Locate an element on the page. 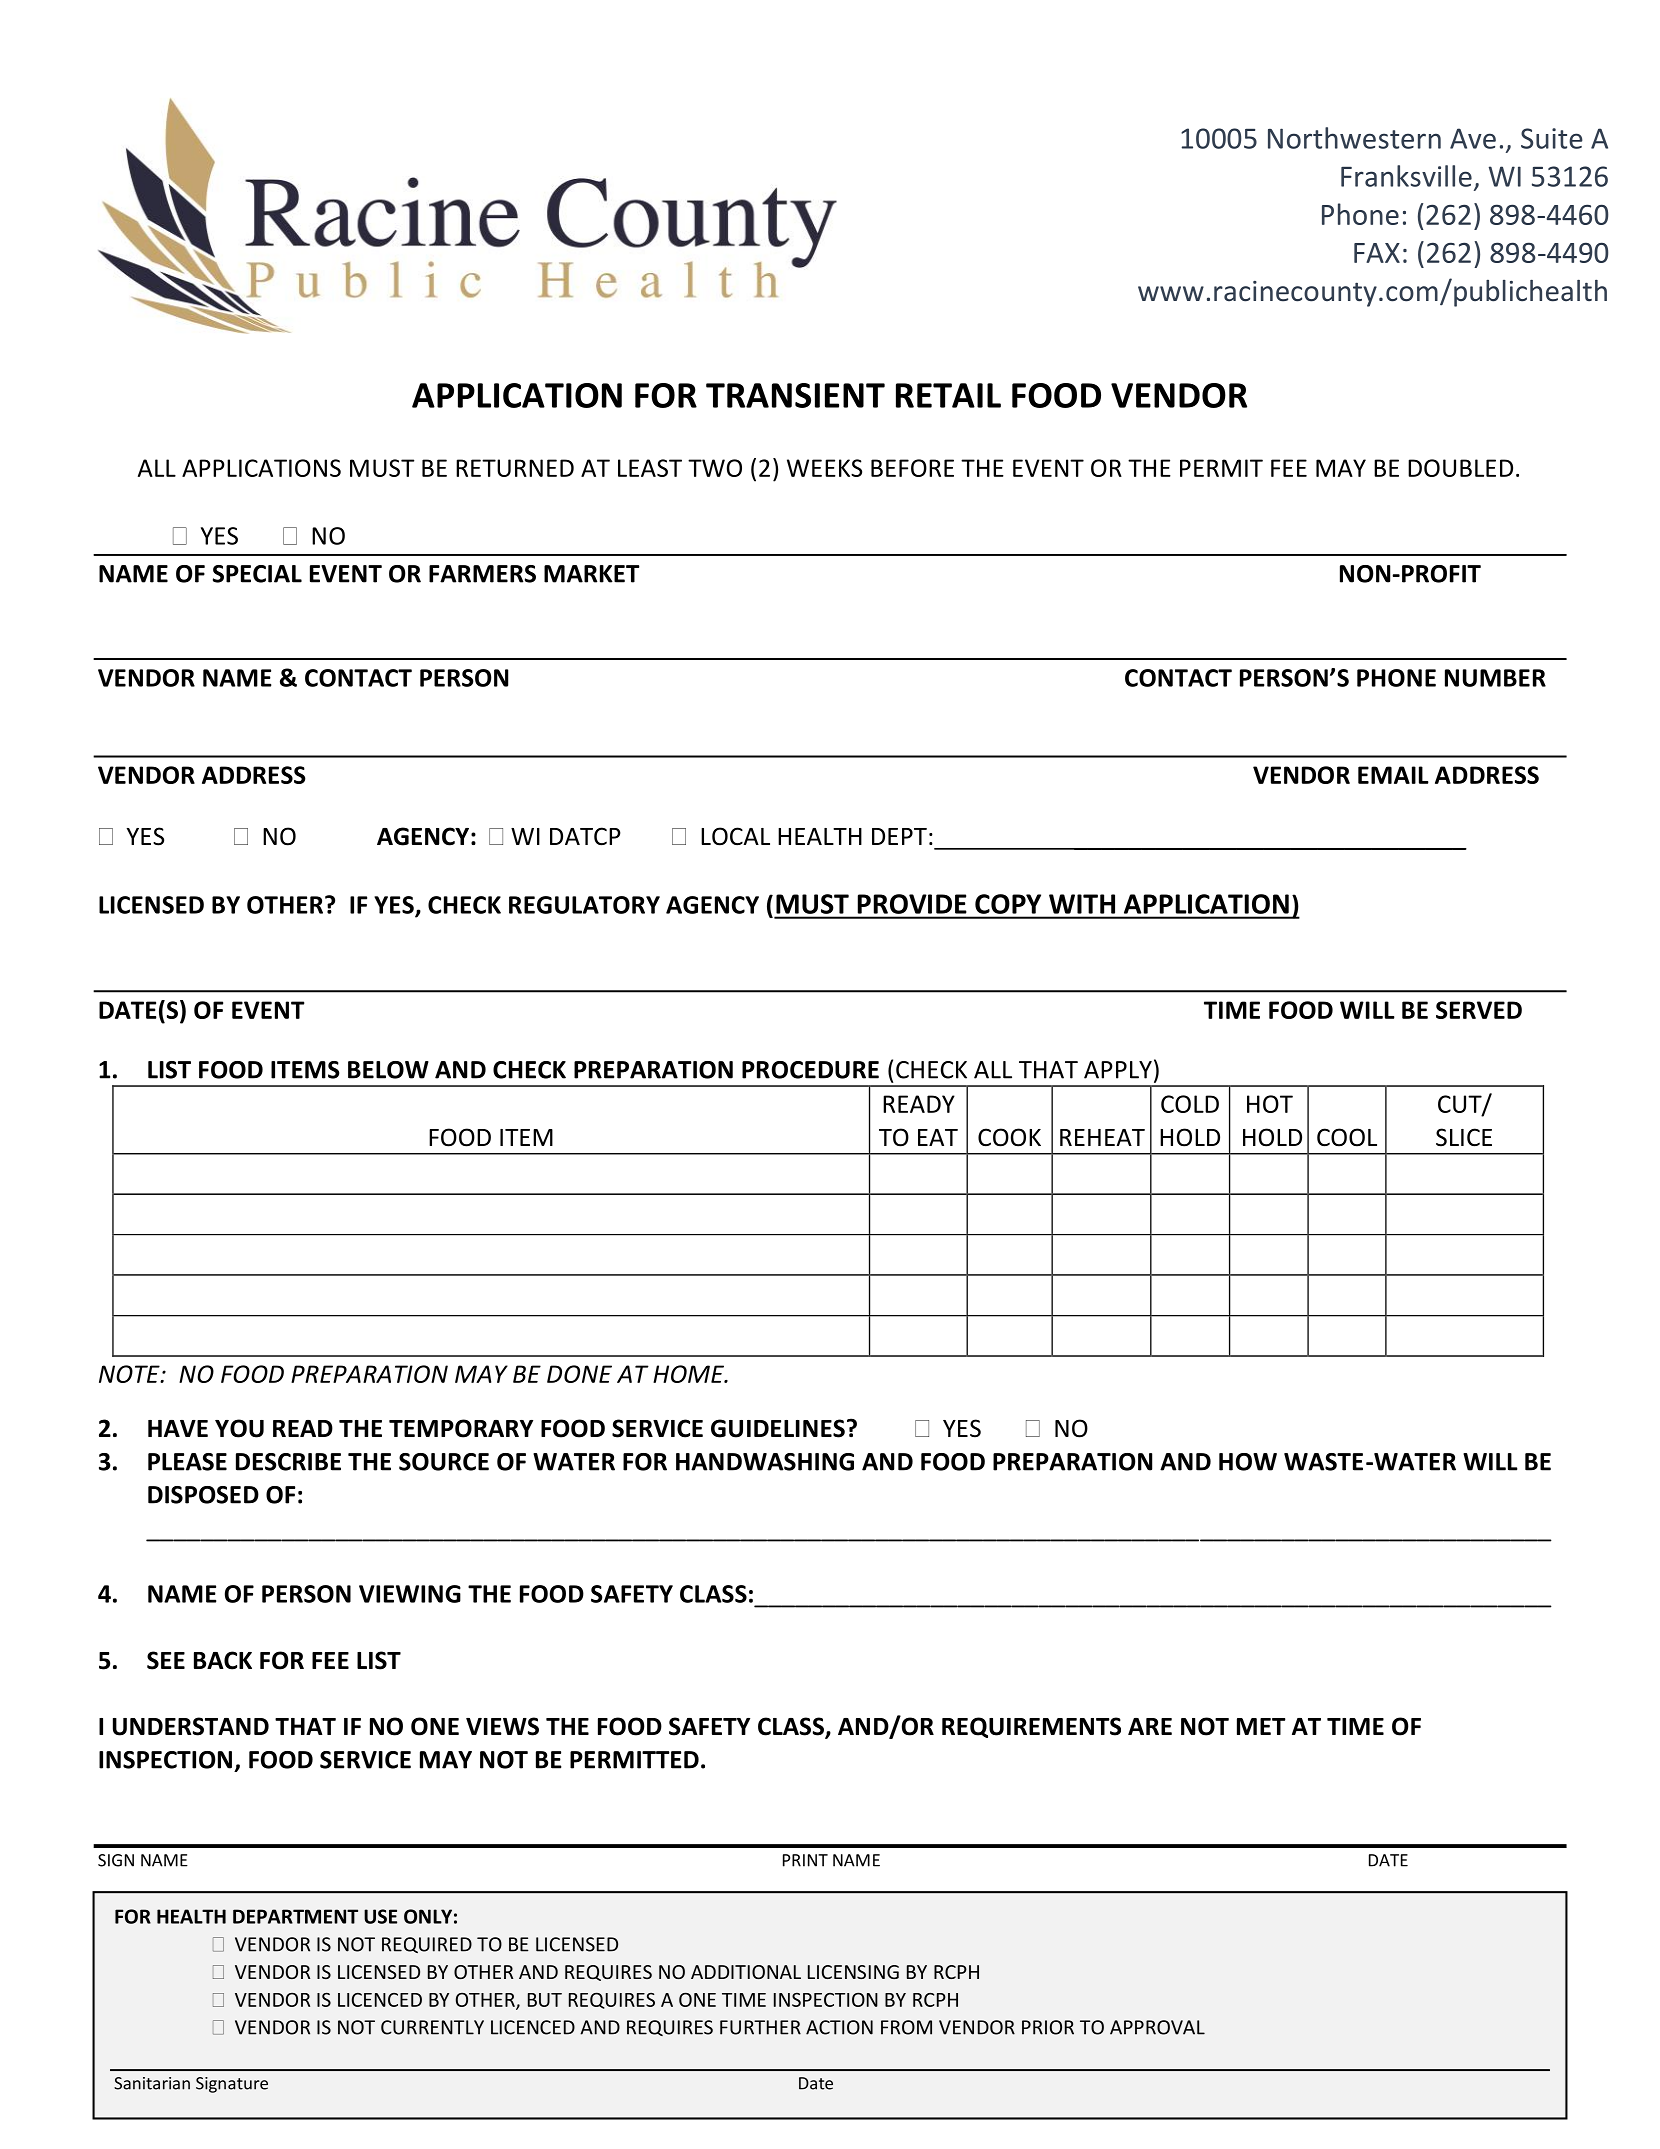 This document has width=1660, height=2149. HOW is located at coordinates (1248, 1462).
